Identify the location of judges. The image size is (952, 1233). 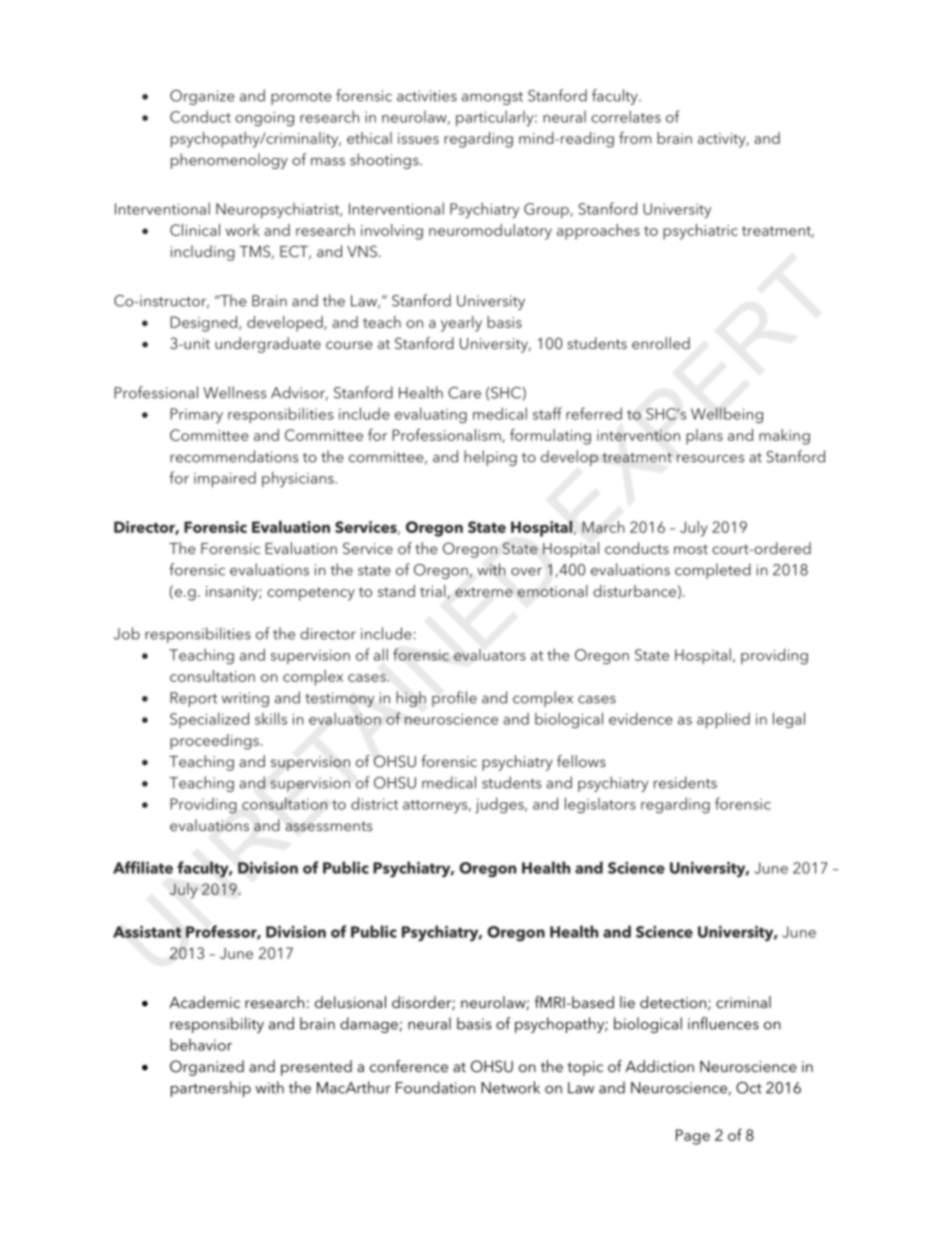
(500, 805).
